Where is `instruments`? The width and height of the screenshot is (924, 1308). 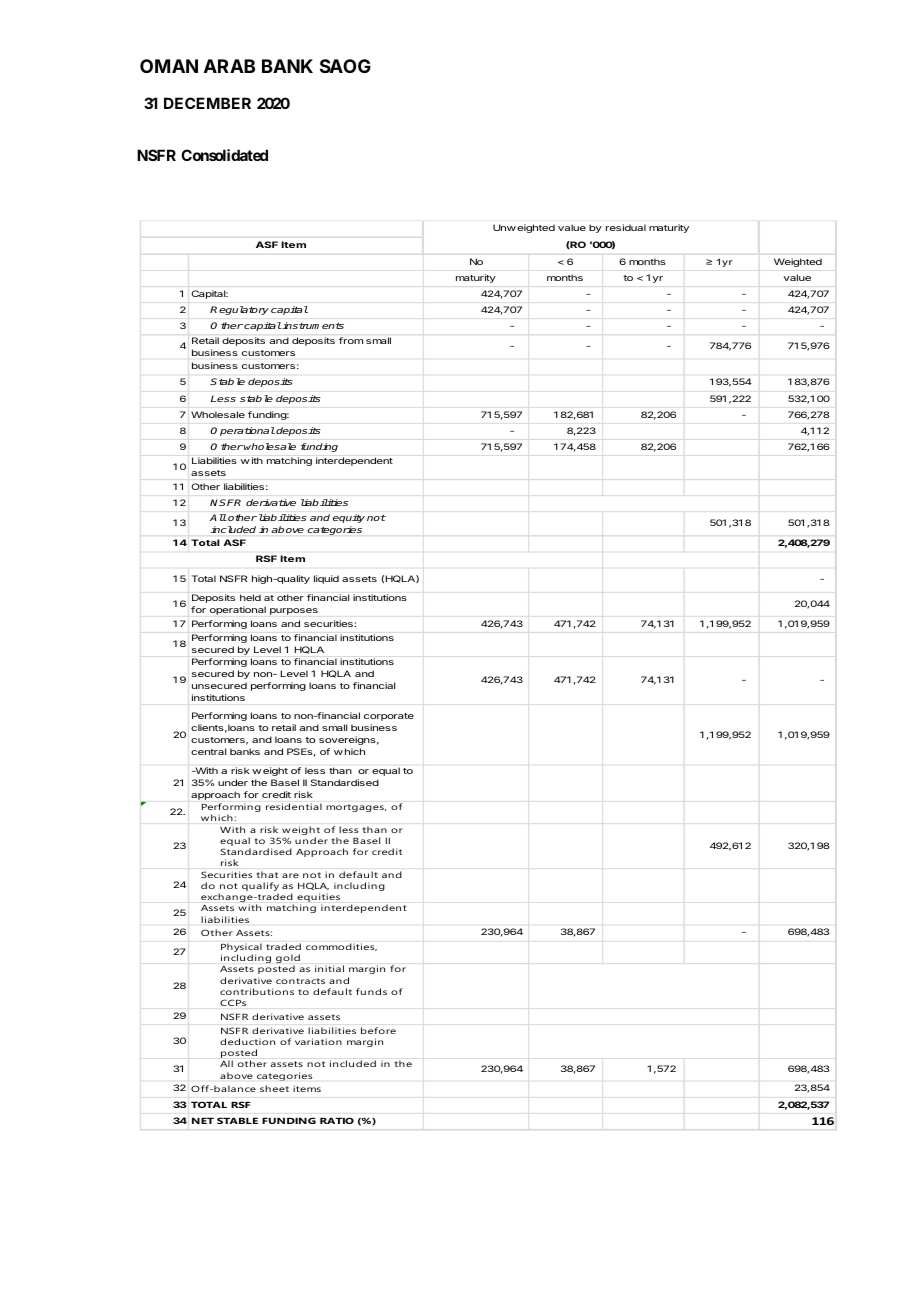
instruments is located at coordinates (313, 325).
